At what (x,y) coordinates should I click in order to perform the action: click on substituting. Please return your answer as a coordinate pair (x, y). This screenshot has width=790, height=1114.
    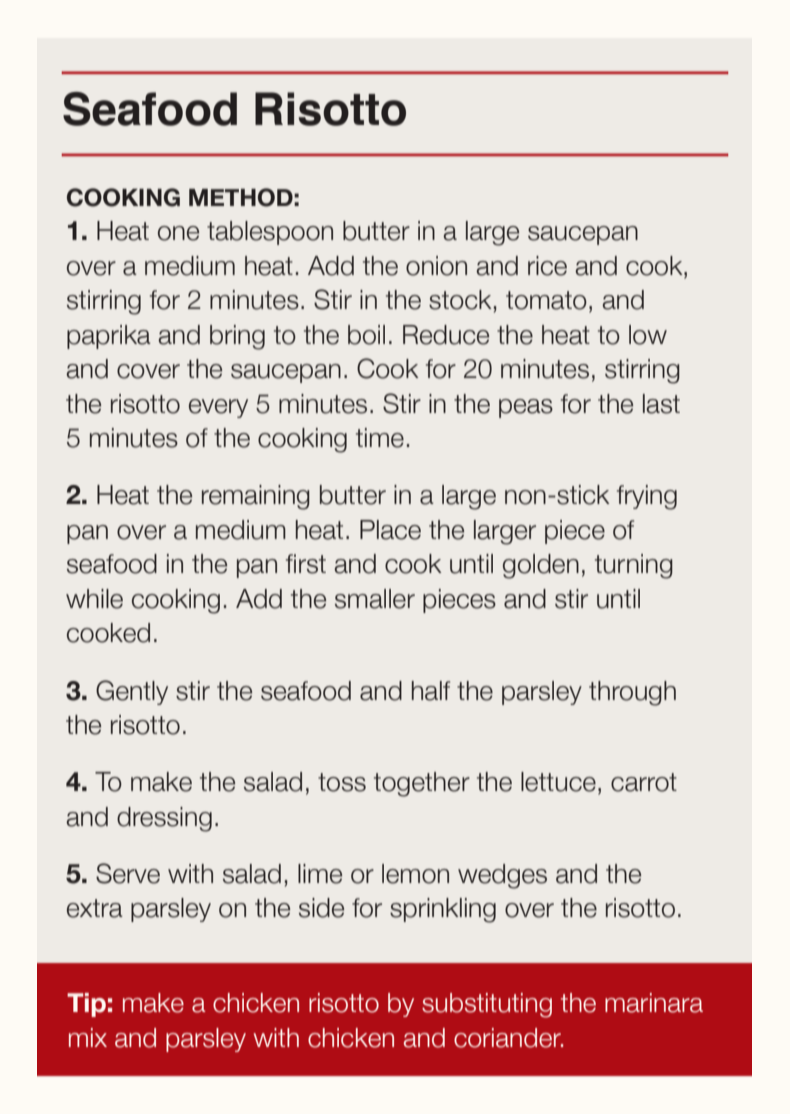
    Looking at the image, I should click on (487, 1005).
